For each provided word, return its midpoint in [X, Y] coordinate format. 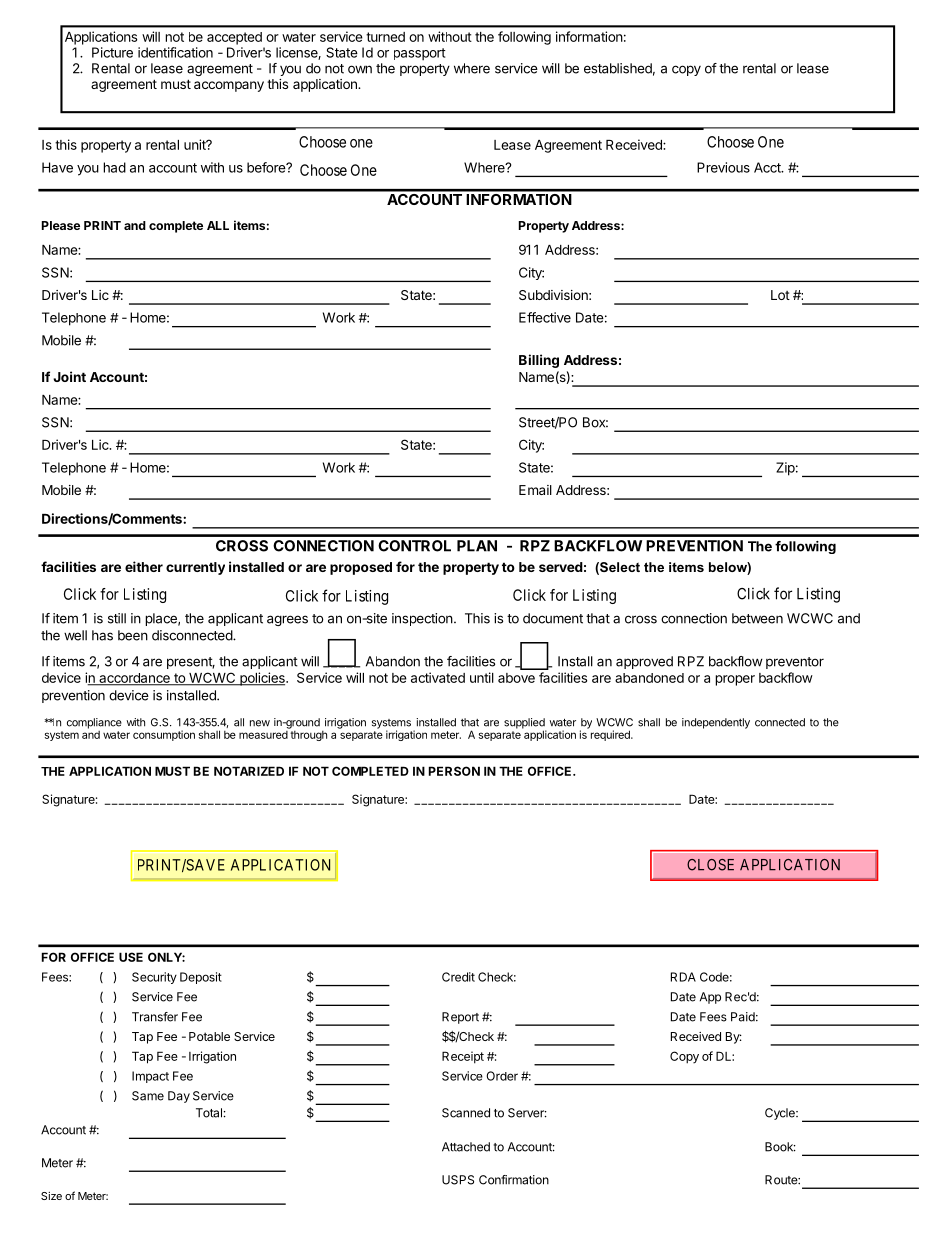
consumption [164, 735]
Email [535, 490]
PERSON [454, 771]
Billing [539, 361]
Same [148, 1096]
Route [782, 1180]
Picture [112, 52]
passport [420, 54]
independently [716, 723]
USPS [458, 1180]
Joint [69, 376]
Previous [723, 167]
